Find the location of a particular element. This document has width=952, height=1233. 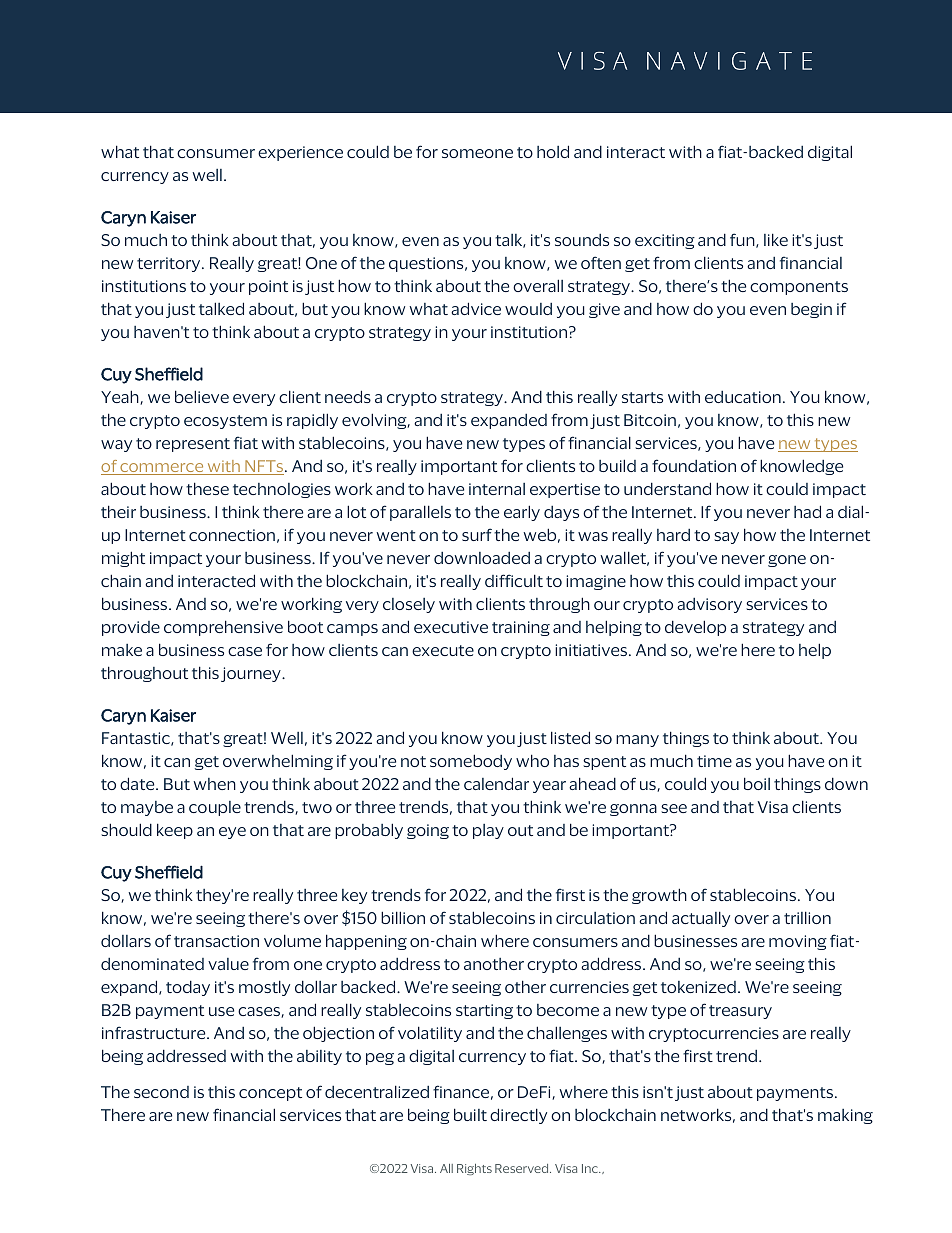

like is located at coordinates (776, 239).
